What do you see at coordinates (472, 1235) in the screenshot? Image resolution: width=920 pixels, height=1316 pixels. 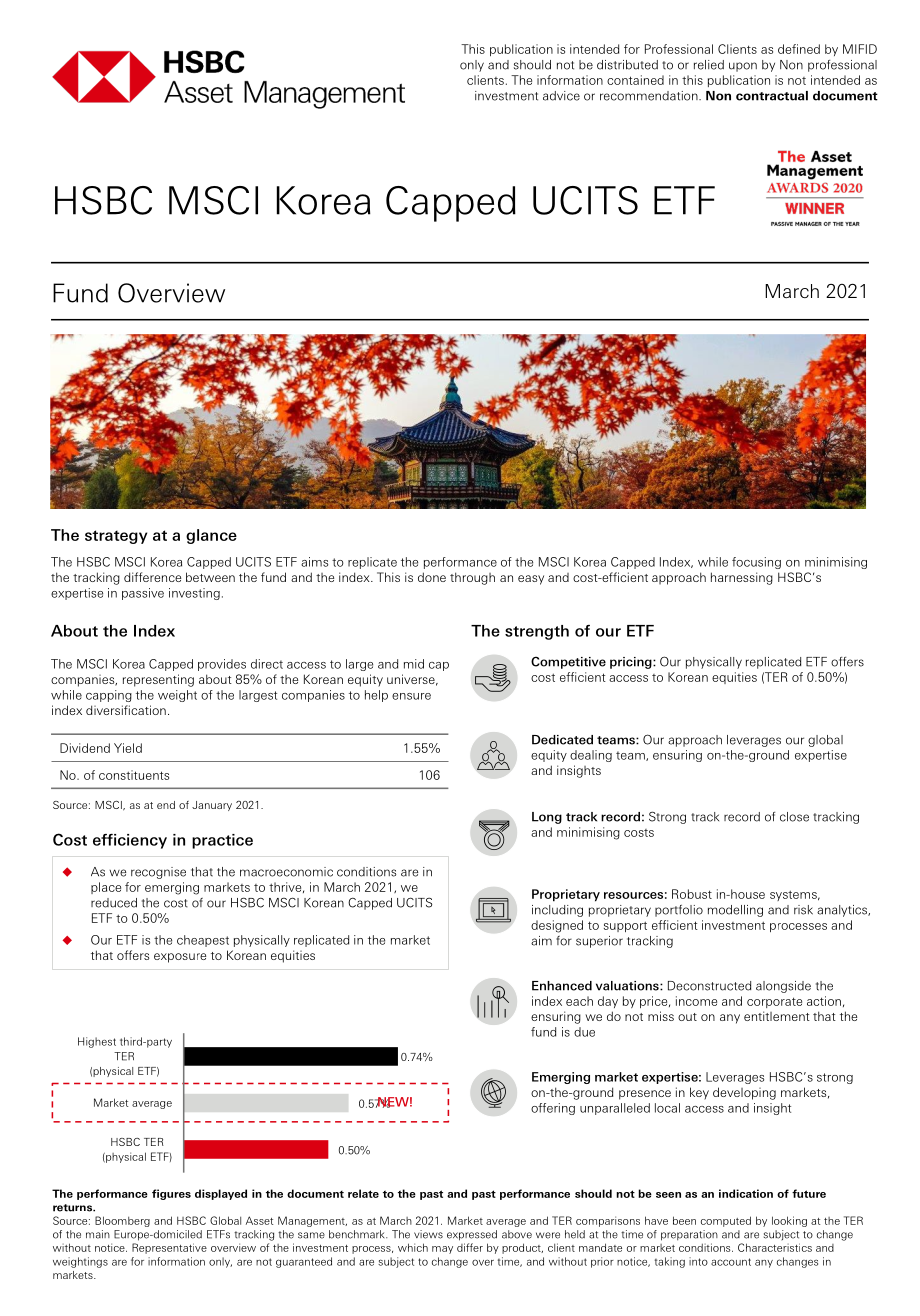 I see `expressed` at bounding box center [472, 1235].
